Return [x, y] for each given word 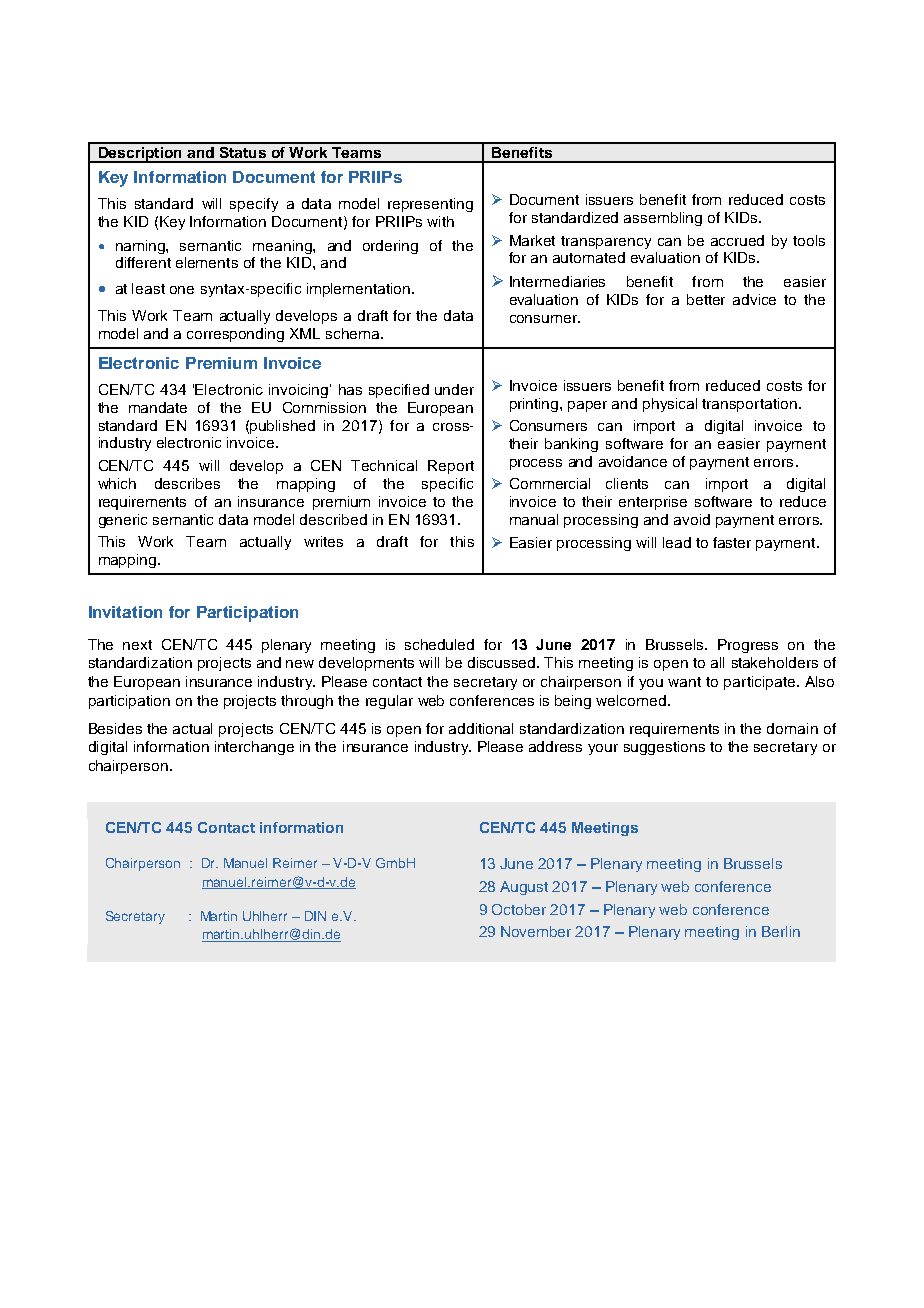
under [454, 389]
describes [187, 483]
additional [481, 728]
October [519, 909]
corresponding [235, 335]
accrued [737, 240]
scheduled [439, 644]
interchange [254, 748]
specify [254, 205]
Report [451, 467]
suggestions [664, 748]
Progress [748, 646]
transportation [749, 405]
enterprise [653, 503]
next [137, 645]
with [440, 221]
